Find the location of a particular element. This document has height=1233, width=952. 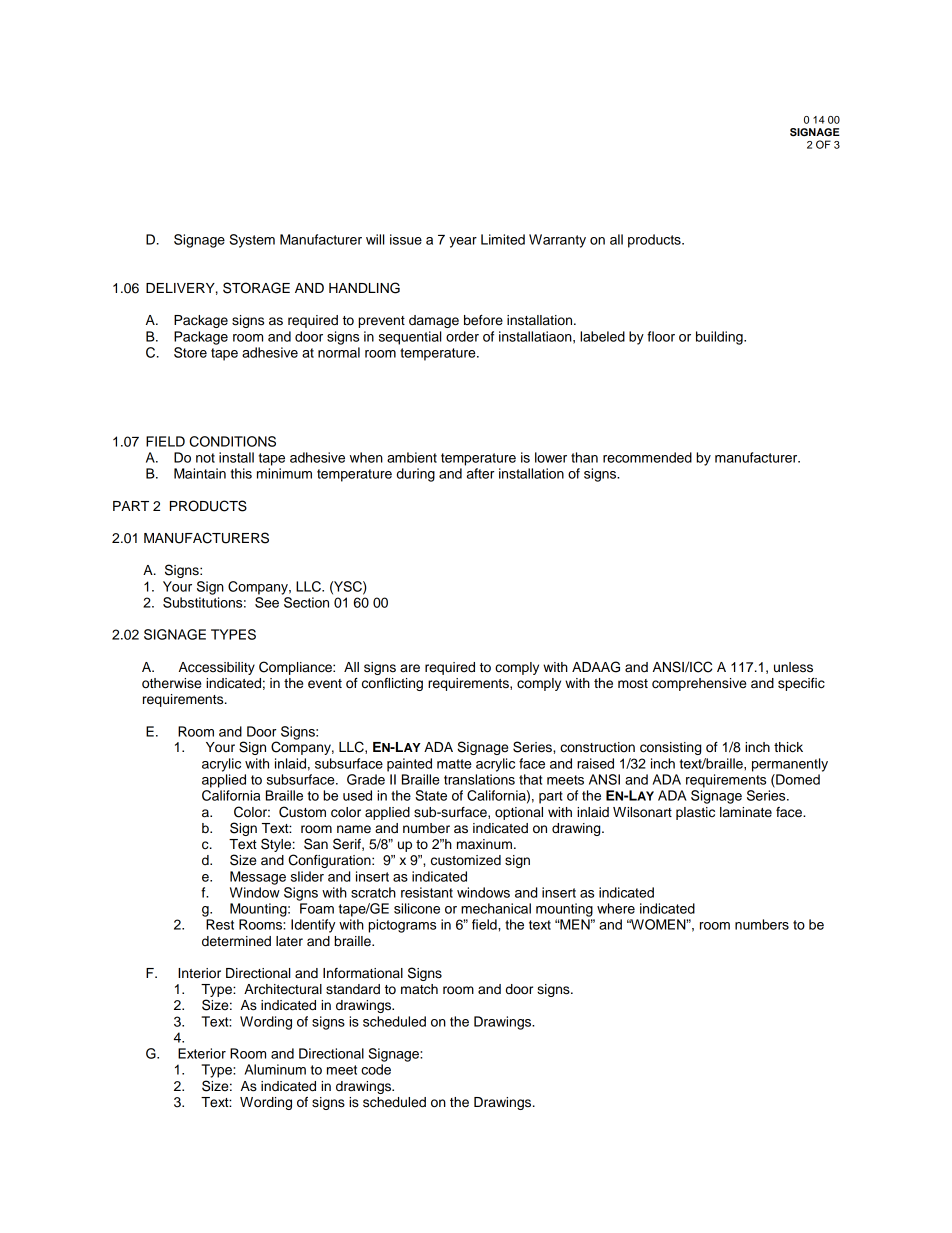

See is located at coordinates (267, 602).
